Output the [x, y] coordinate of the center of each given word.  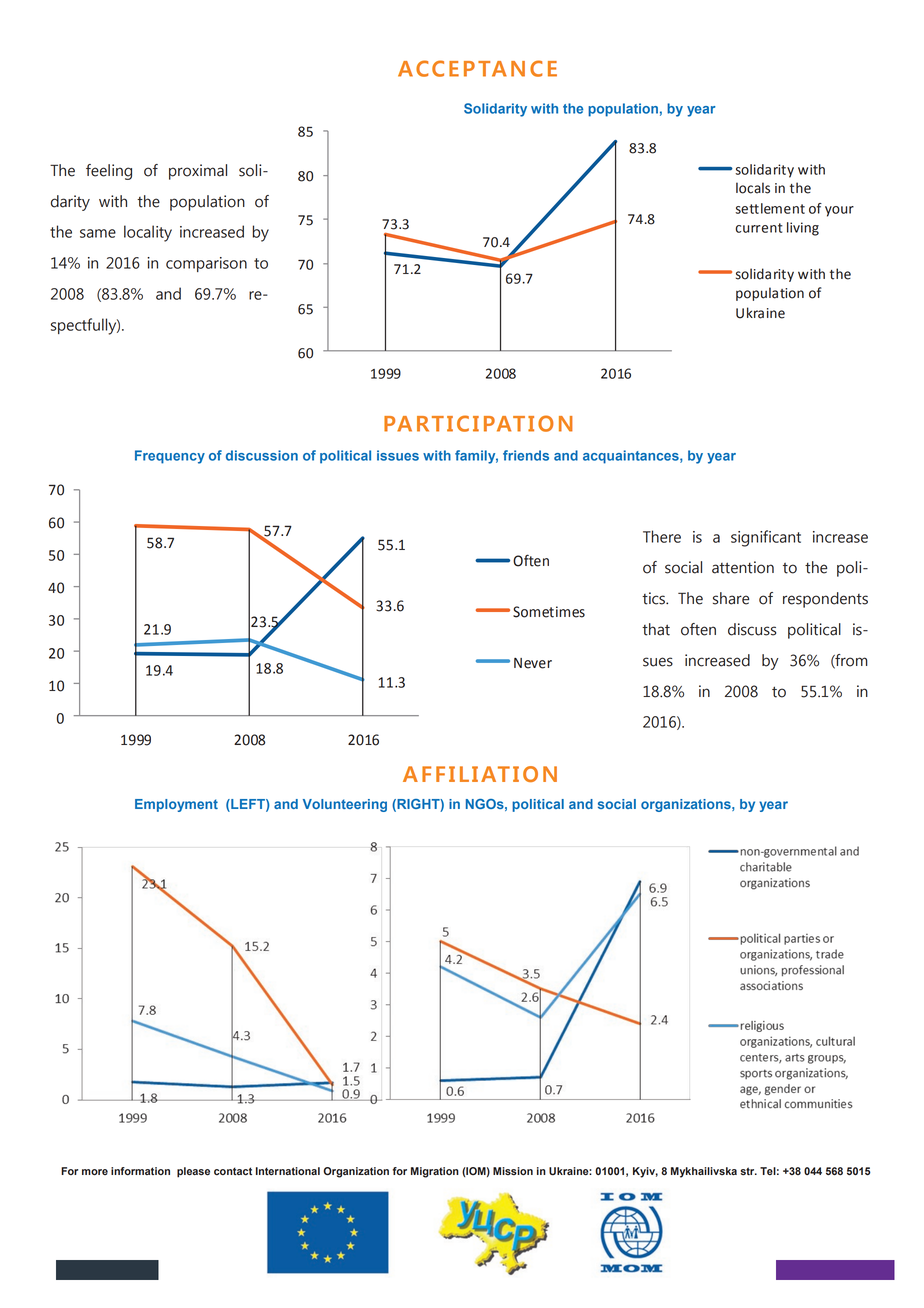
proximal [198, 172]
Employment [176, 805]
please [193, 1172]
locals [753, 188]
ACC [421, 68]
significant [766, 538]
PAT [504, 424]
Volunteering [345, 805]
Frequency [170, 457]
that [656, 629]
